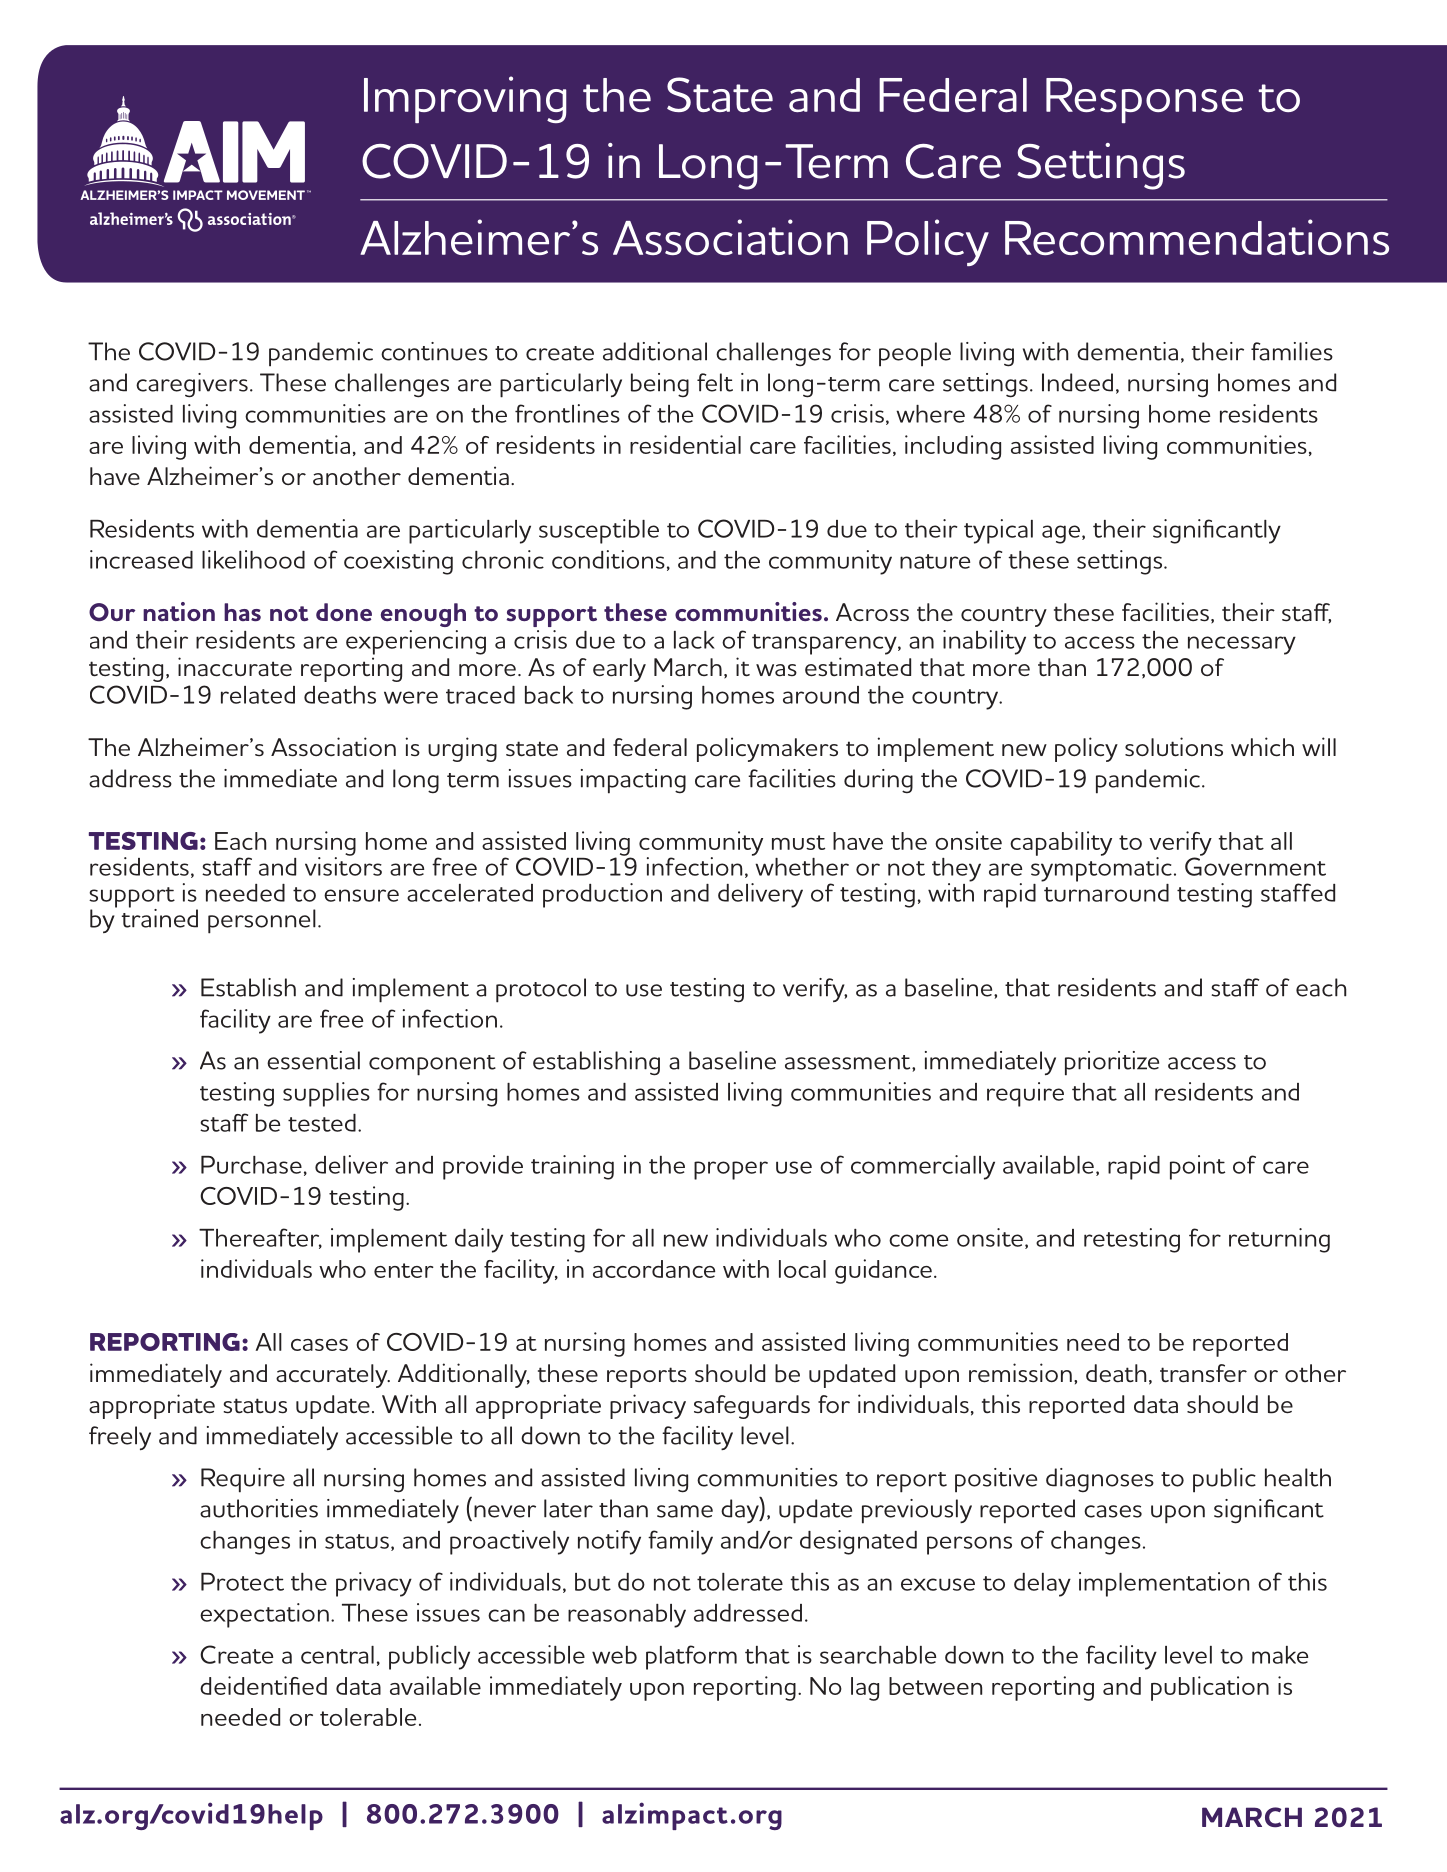 This screenshot has height=1872, width=1447. Describe the element at coordinates (1144, 100) in the screenshot. I see `Response` at that location.
